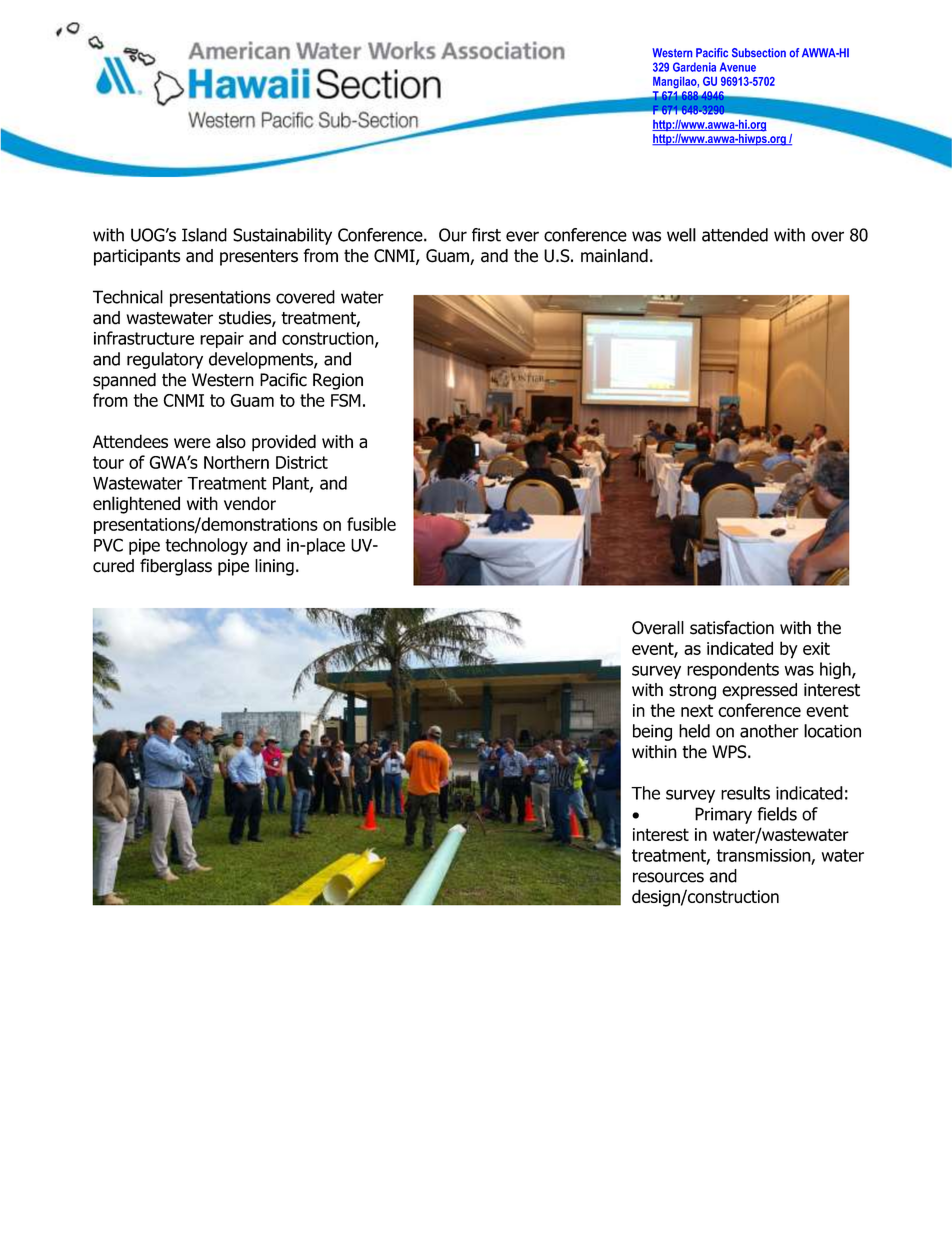 This screenshot has height=1233, width=952. I want to click on were, so click(192, 443).
